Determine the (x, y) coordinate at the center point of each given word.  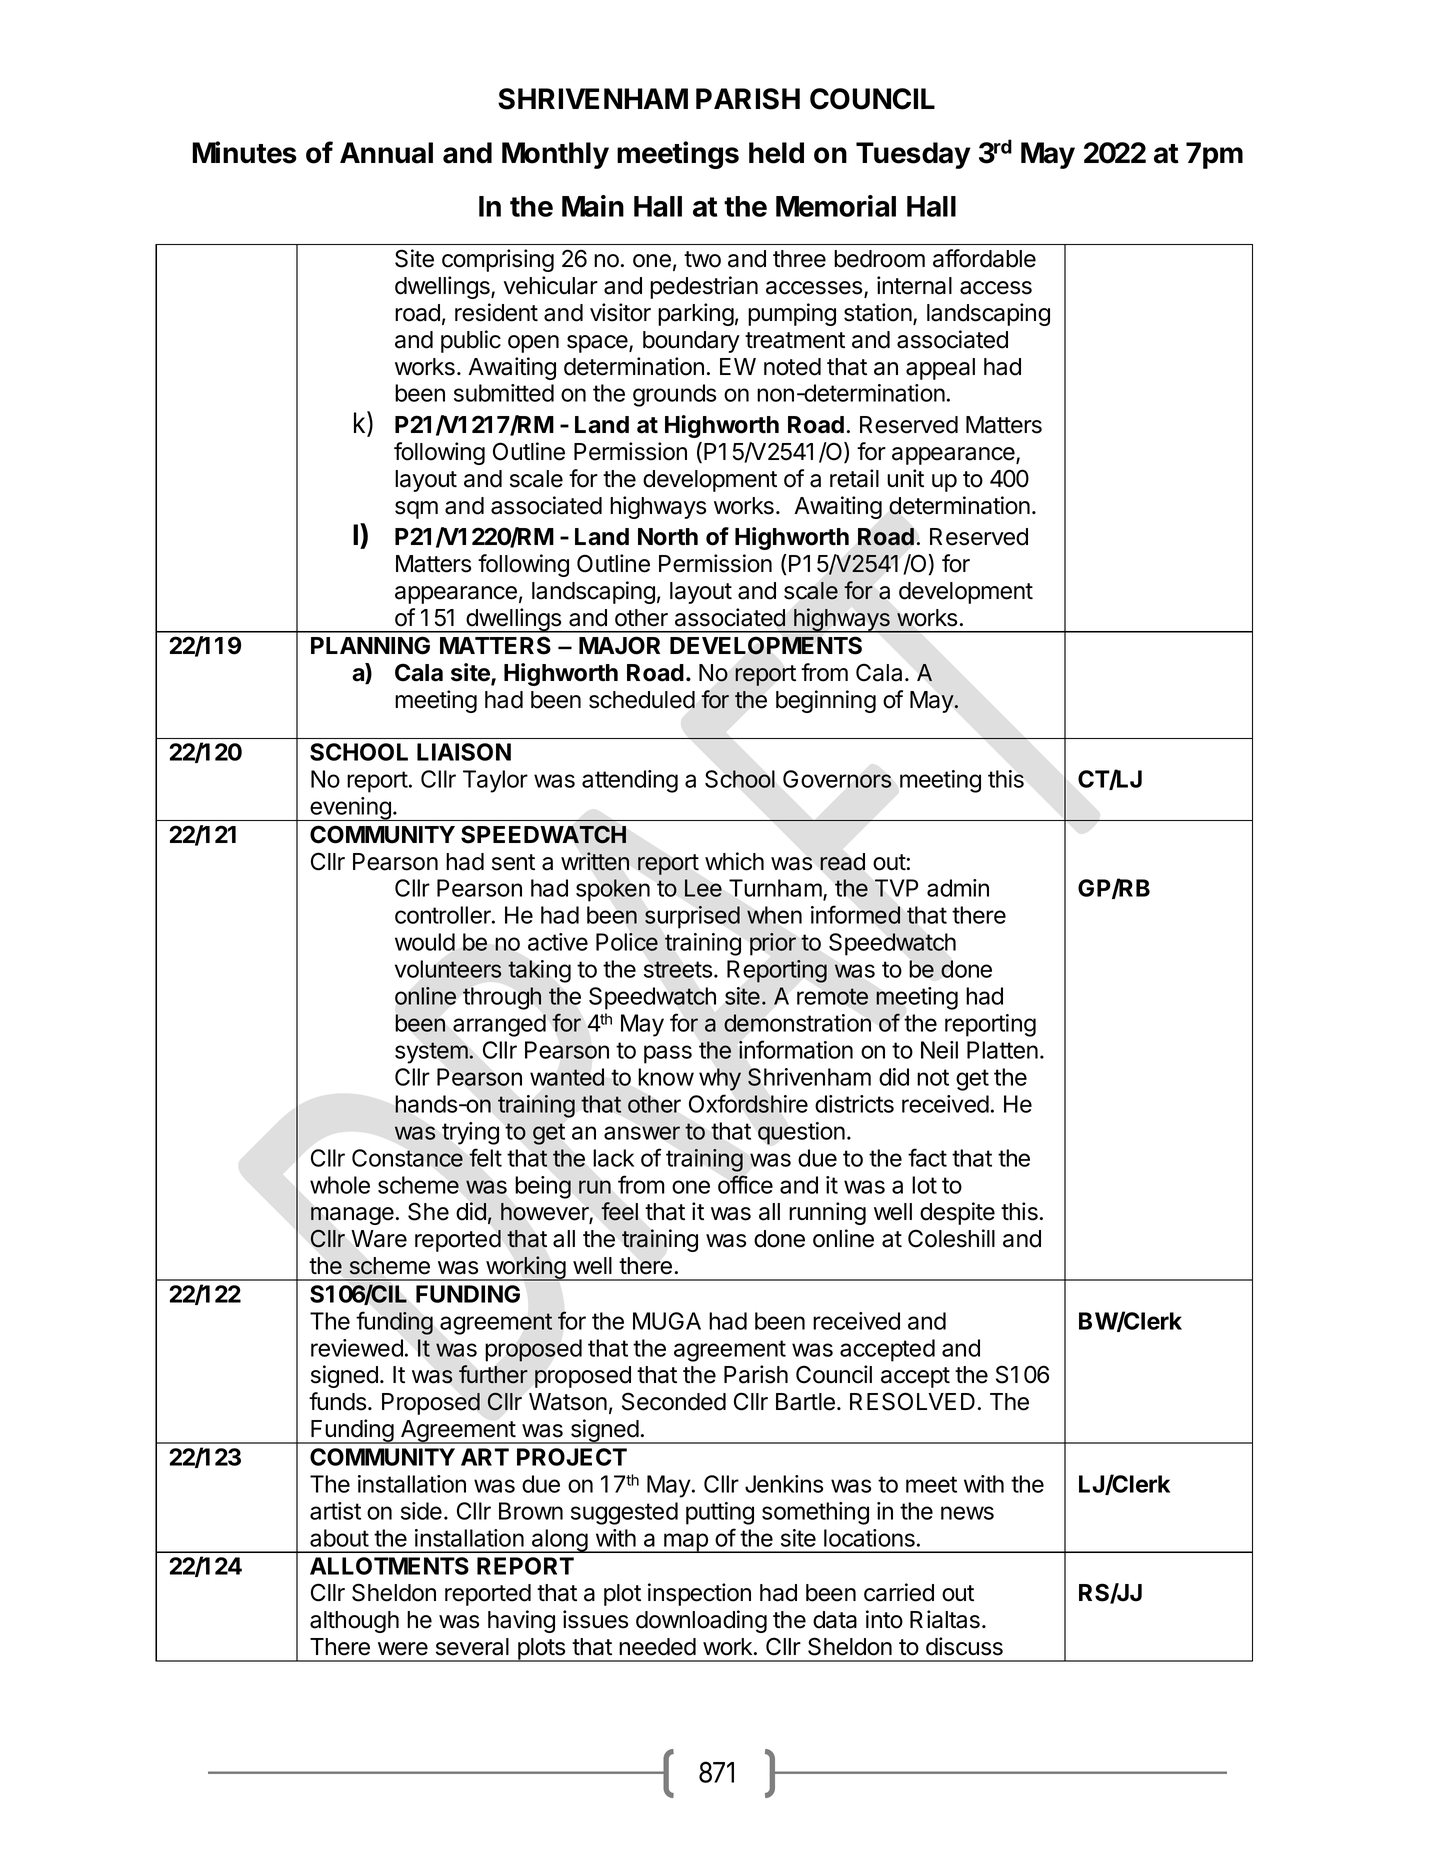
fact (927, 1157)
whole (340, 1185)
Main (593, 206)
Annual (386, 153)
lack (613, 1158)
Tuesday (913, 155)
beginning (826, 701)
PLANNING (370, 645)
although (354, 1622)
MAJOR (619, 645)
